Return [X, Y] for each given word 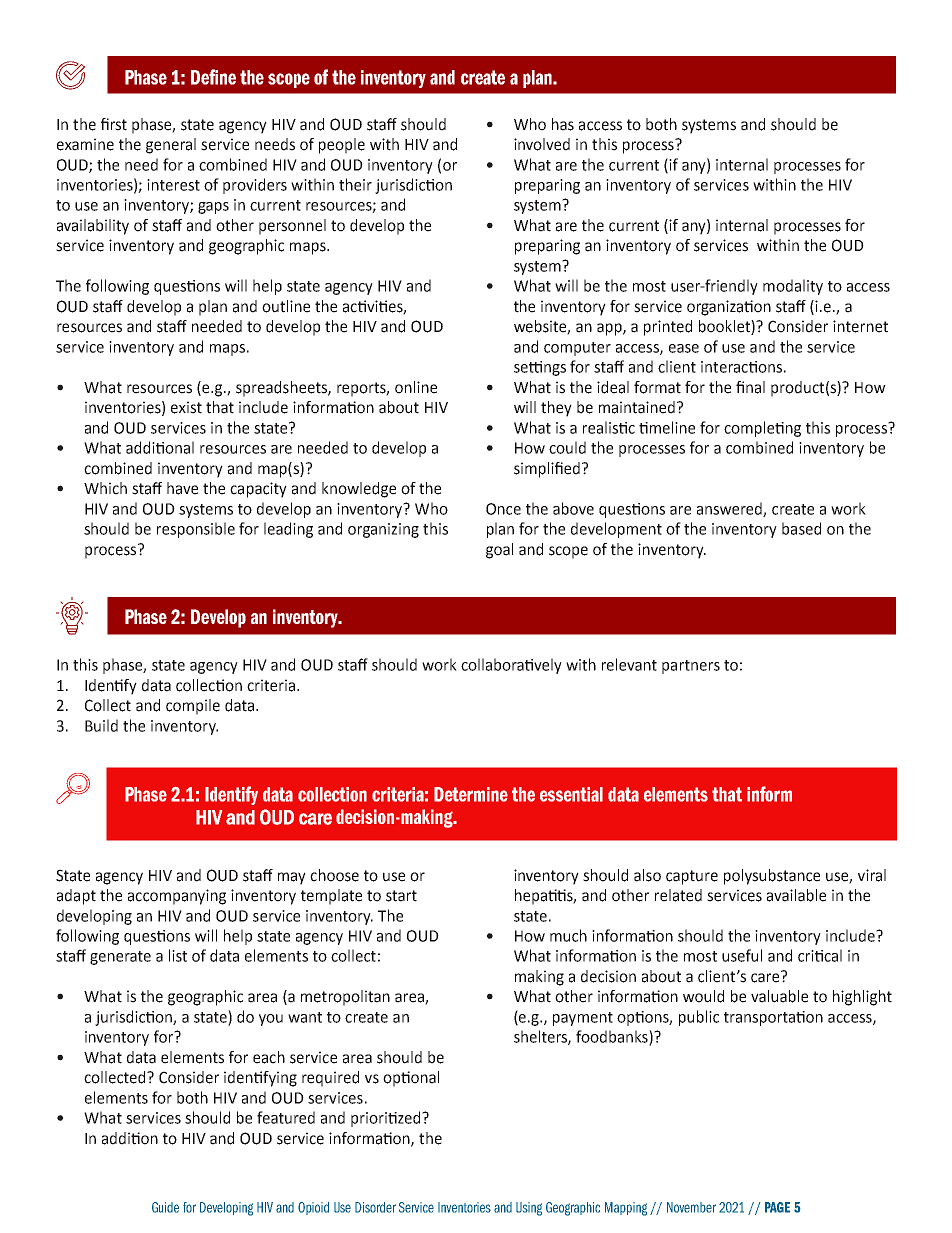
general [171, 146]
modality [793, 287]
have [182, 488]
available [796, 895]
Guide [165, 1207]
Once [503, 509]
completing [762, 429]
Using [529, 1209]
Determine [471, 794]
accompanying [177, 897]
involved [542, 144]
